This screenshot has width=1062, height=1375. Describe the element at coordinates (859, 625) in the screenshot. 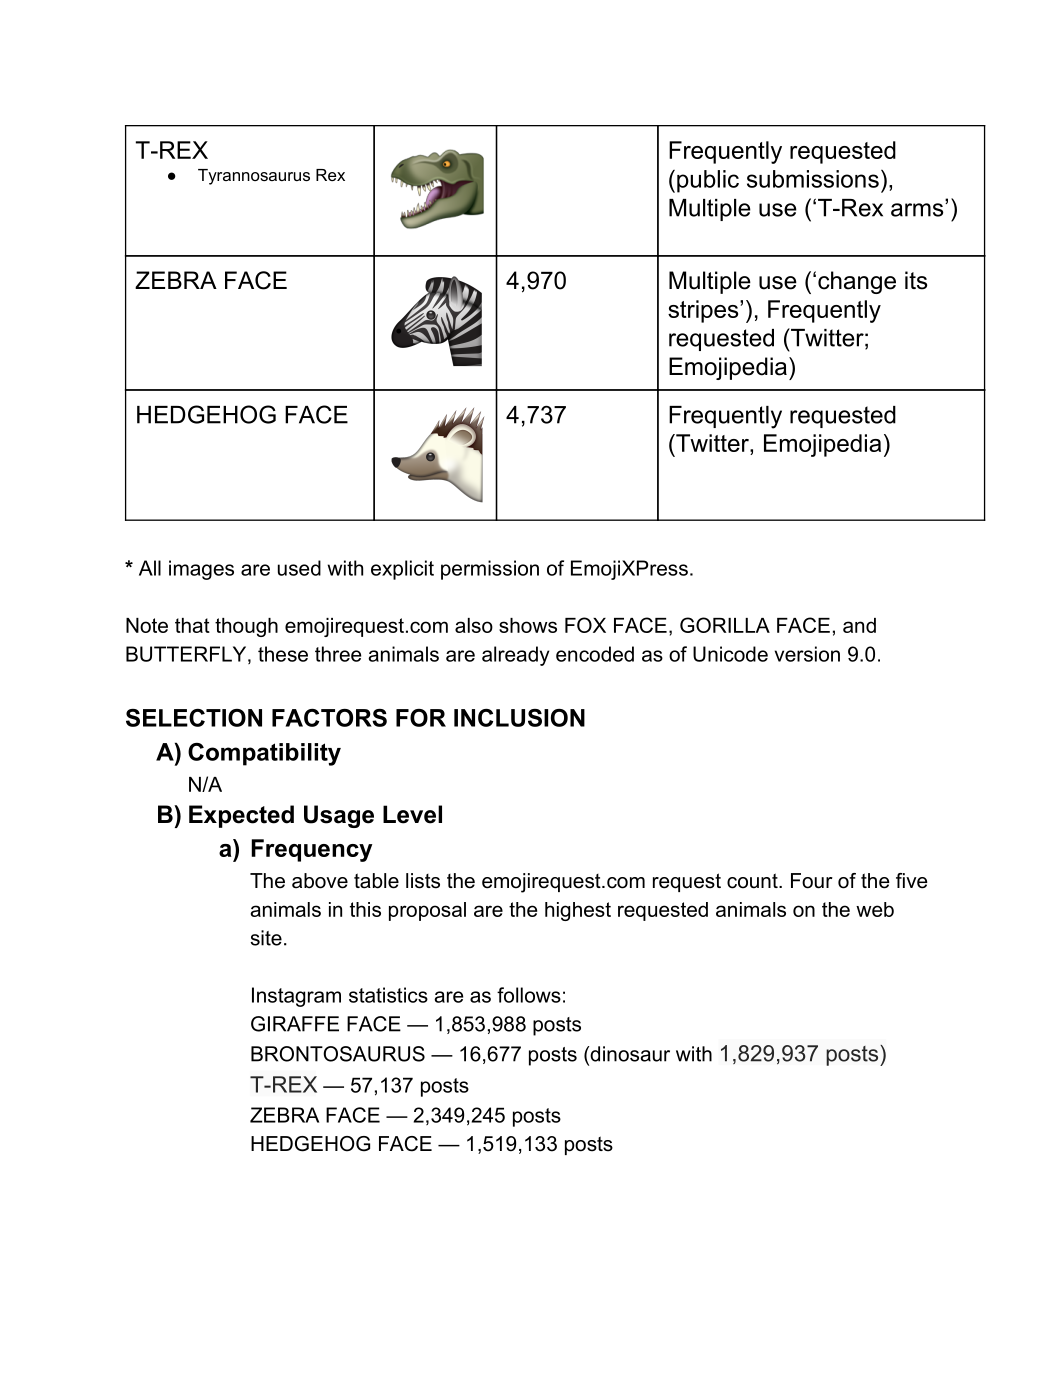

I see `and` at that location.
